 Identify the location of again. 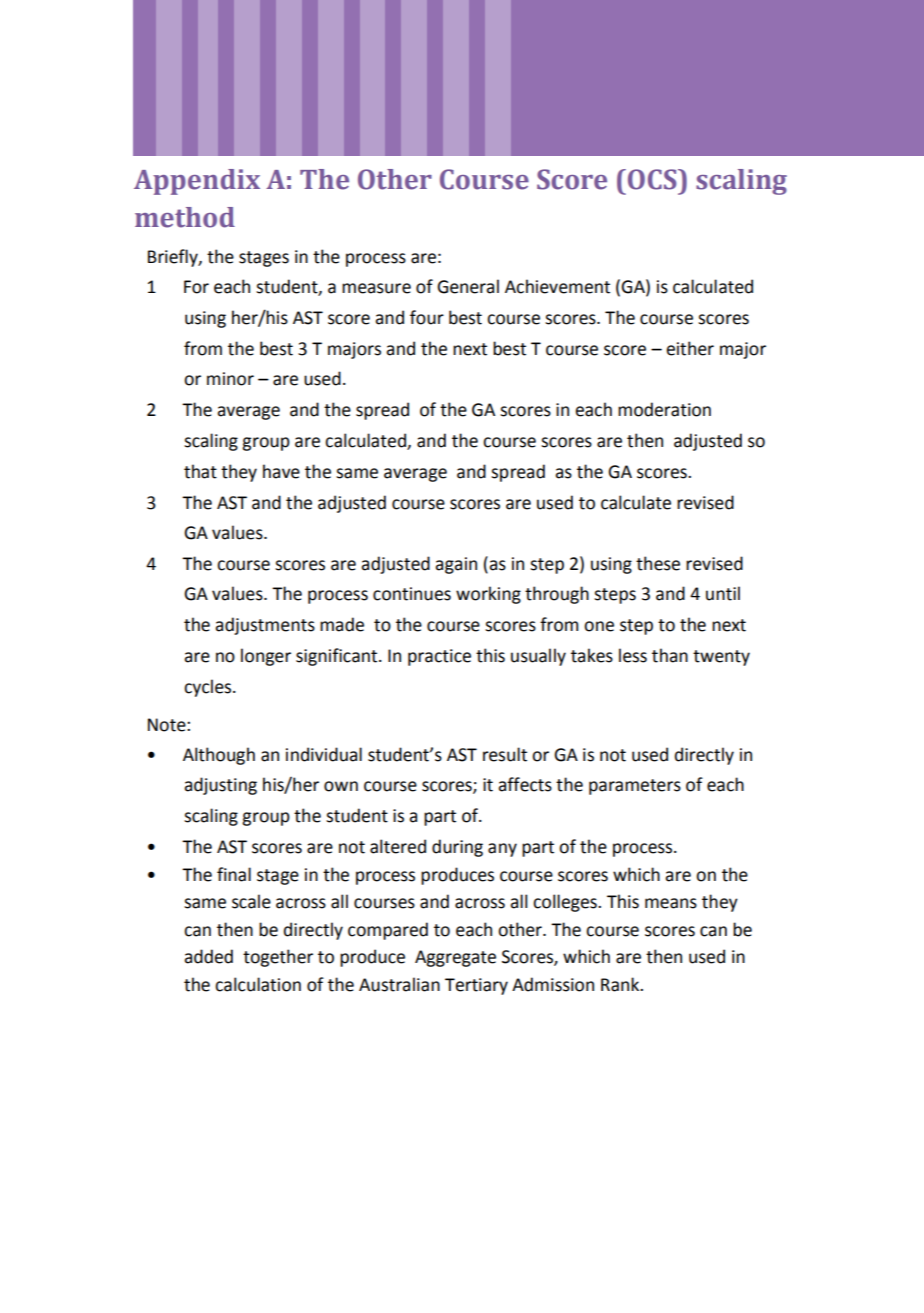
(456, 565).
